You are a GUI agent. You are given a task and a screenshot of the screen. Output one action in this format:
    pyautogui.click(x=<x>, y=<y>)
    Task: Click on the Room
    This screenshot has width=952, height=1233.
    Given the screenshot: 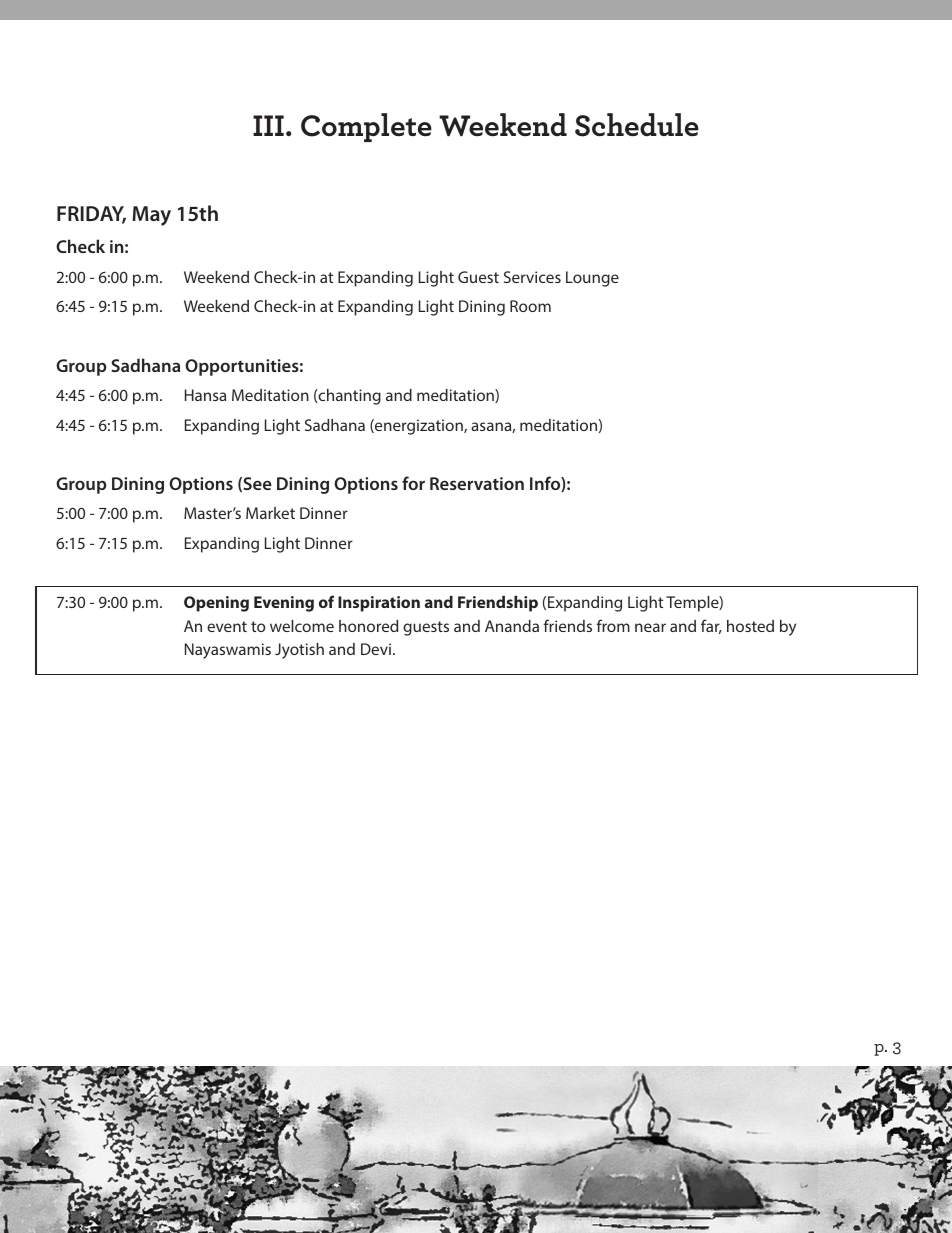 What is the action you would take?
    pyautogui.click(x=530, y=306)
